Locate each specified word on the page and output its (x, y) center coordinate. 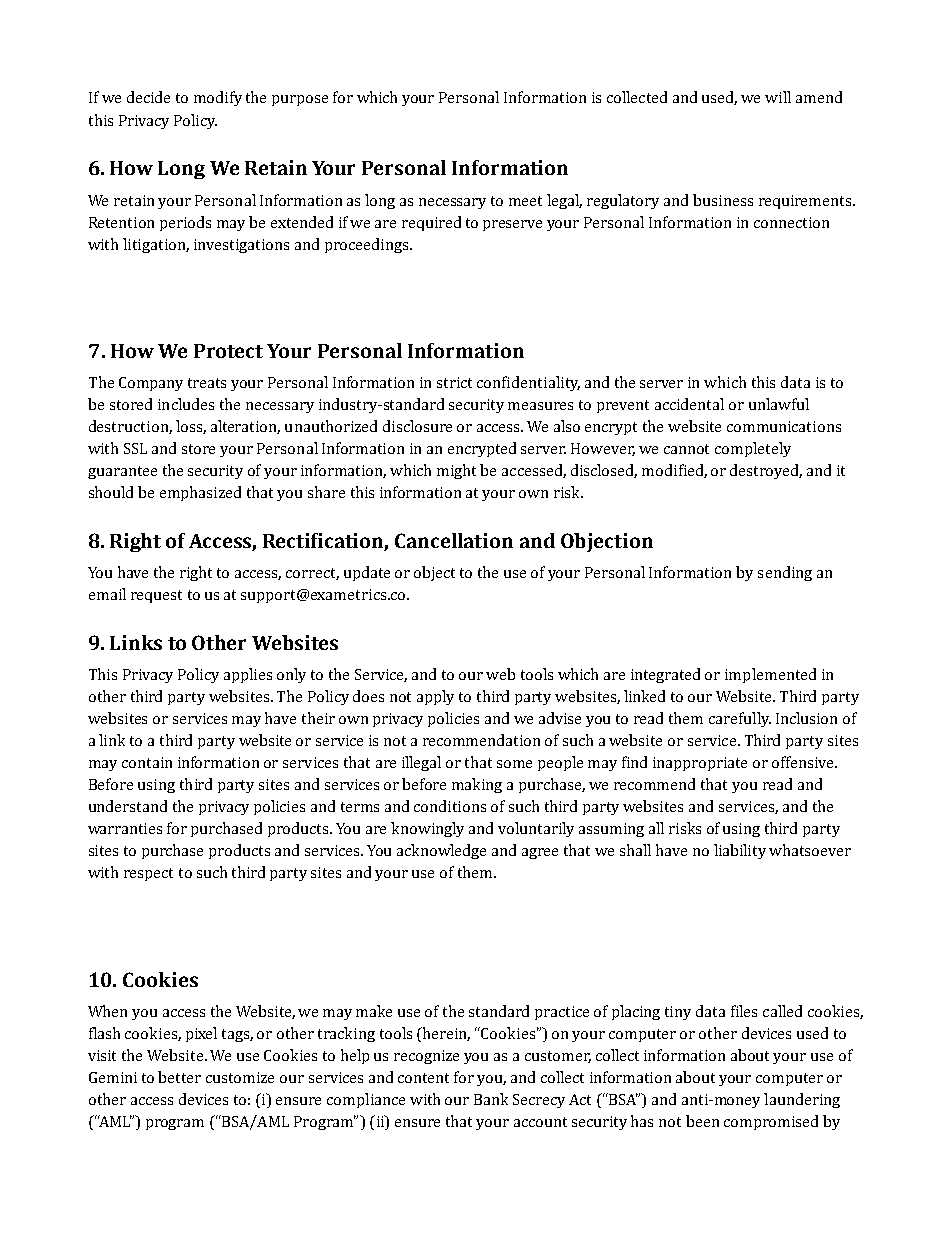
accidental (689, 404)
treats (207, 383)
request (156, 596)
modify (218, 98)
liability (740, 851)
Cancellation (454, 540)
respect (148, 874)
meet (525, 201)
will (778, 97)
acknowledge (441, 851)
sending (785, 573)
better (179, 1077)
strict (454, 382)
